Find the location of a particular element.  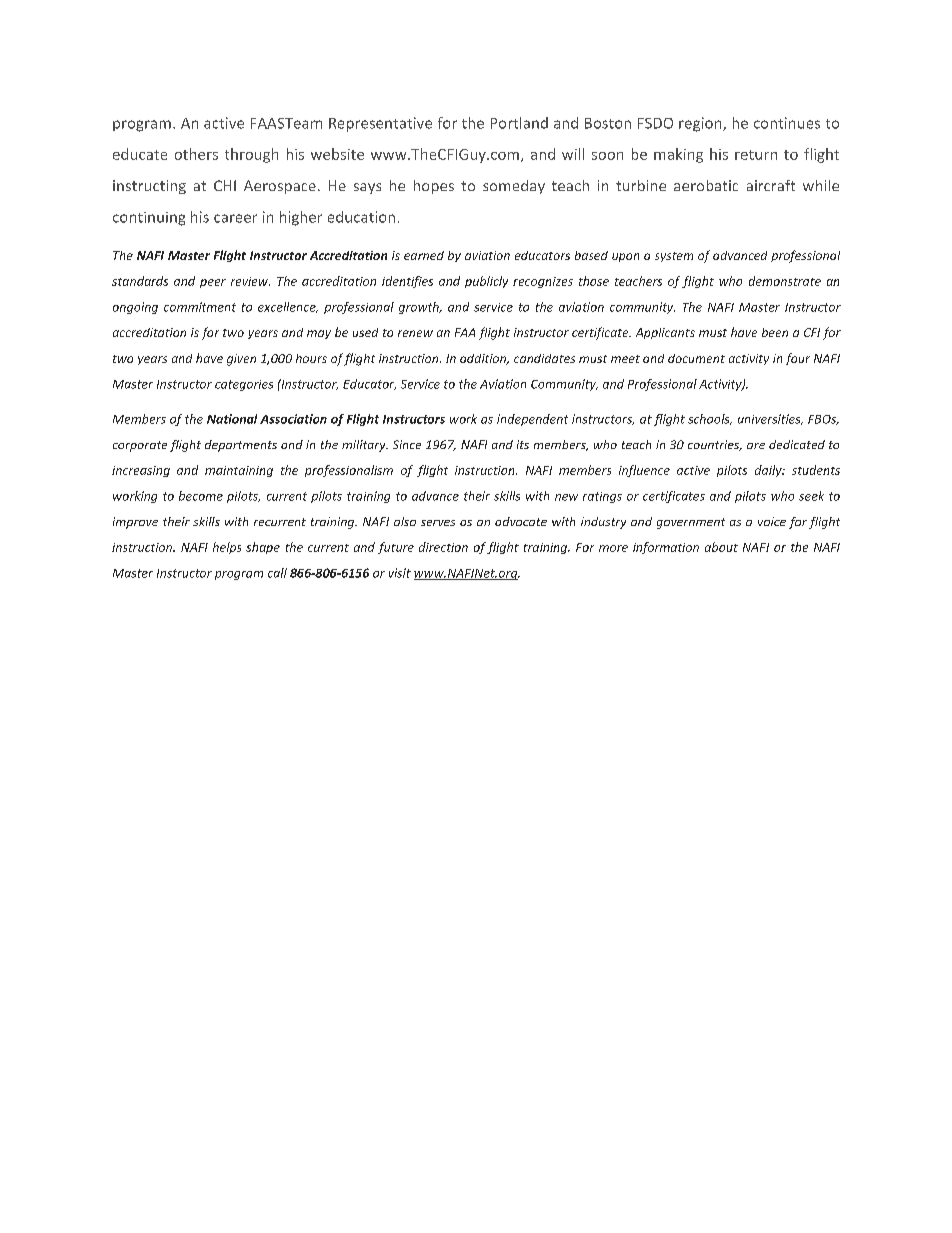

system is located at coordinates (674, 257).
